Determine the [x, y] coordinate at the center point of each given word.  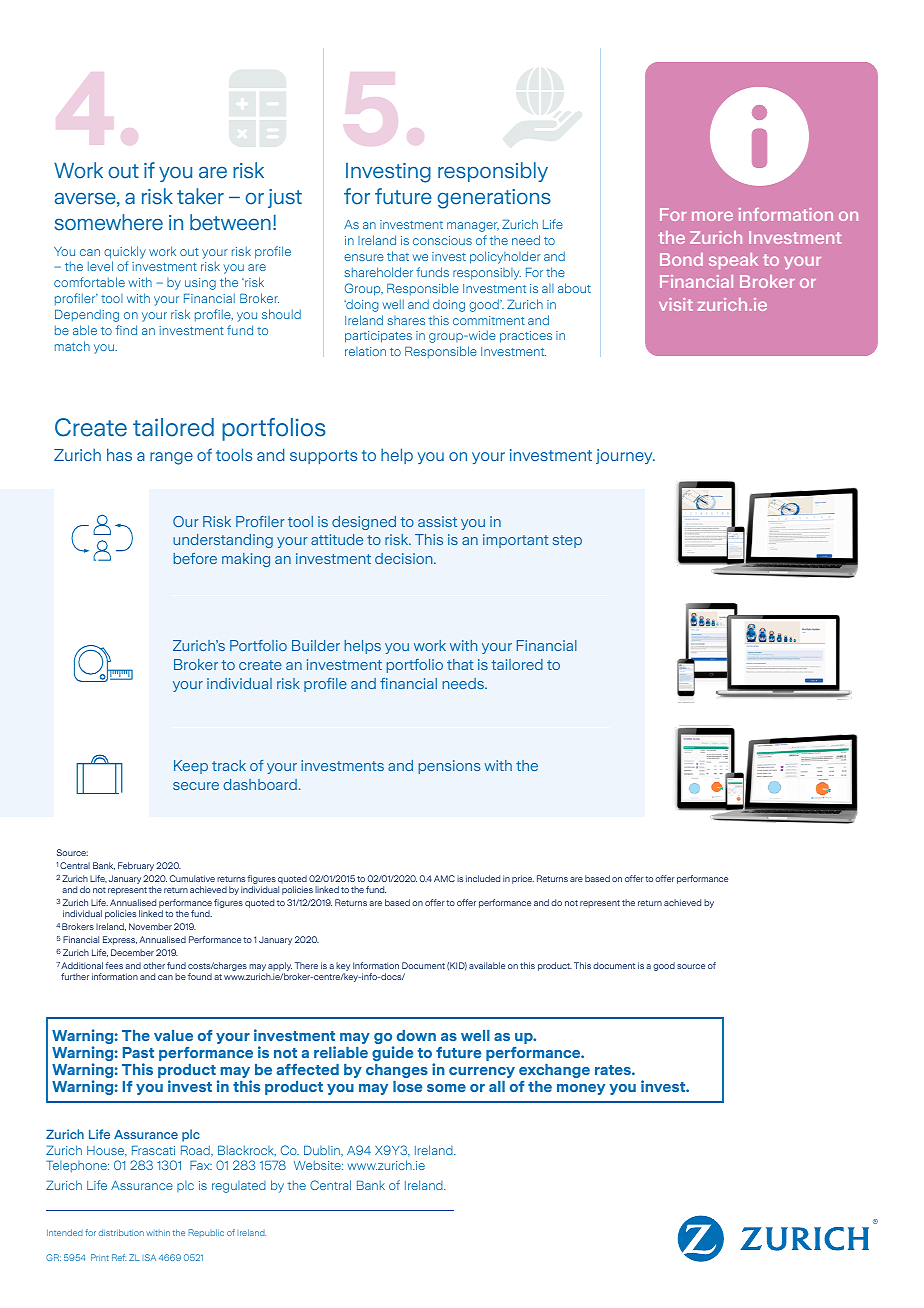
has [119, 454]
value [173, 1035]
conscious [442, 240]
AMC [444, 878]
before [195, 558]
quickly [125, 252]
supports [323, 457]
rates [614, 1070]
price [523, 879]
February [136, 866]
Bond [681, 259]
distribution [121, 1232]
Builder [316, 645]
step [567, 541]
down [416, 1035]
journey [625, 456]
